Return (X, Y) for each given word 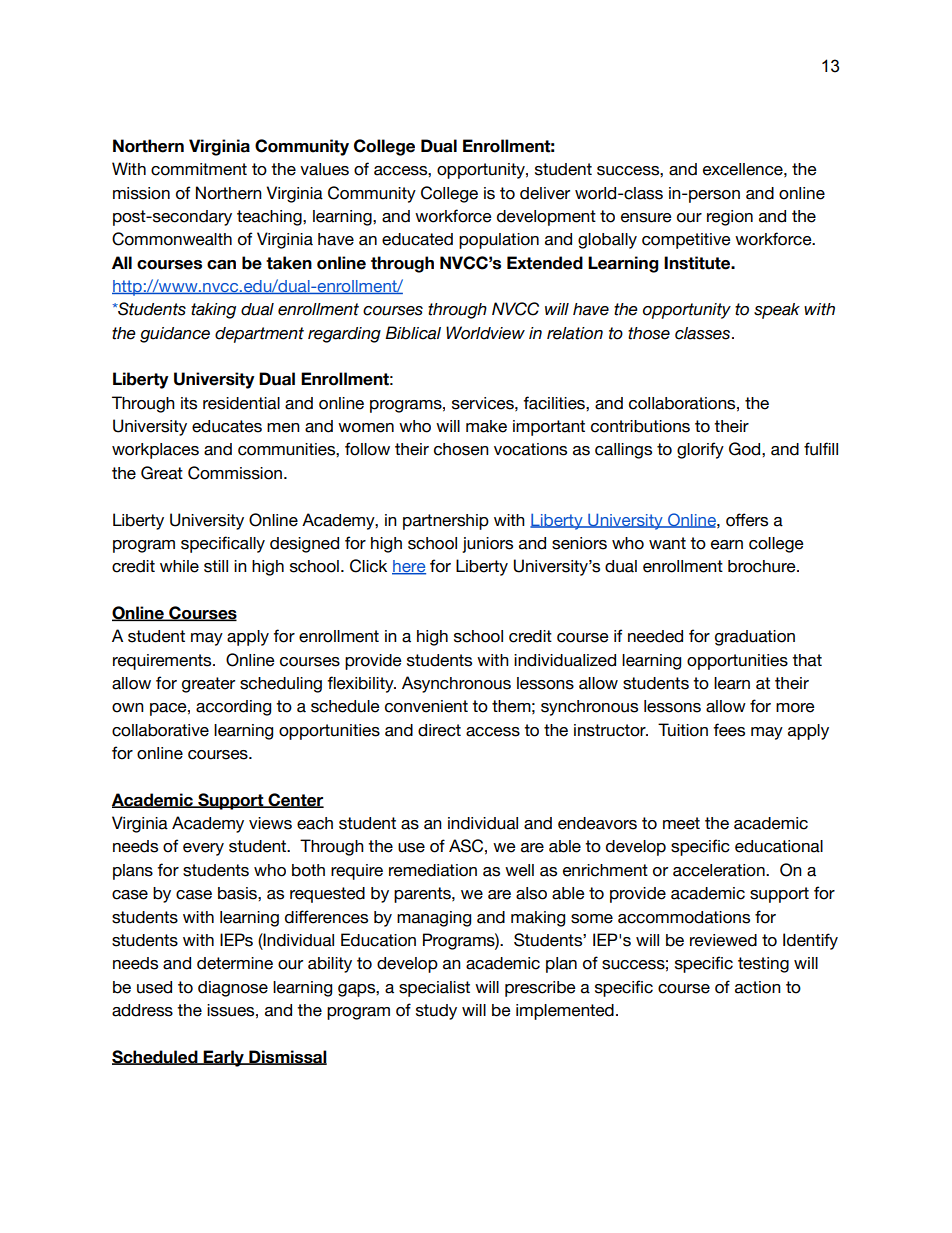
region (730, 218)
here (409, 567)
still (216, 566)
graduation (755, 638)
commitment (199, 169)
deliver (545, 193)
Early (224, 1058)
